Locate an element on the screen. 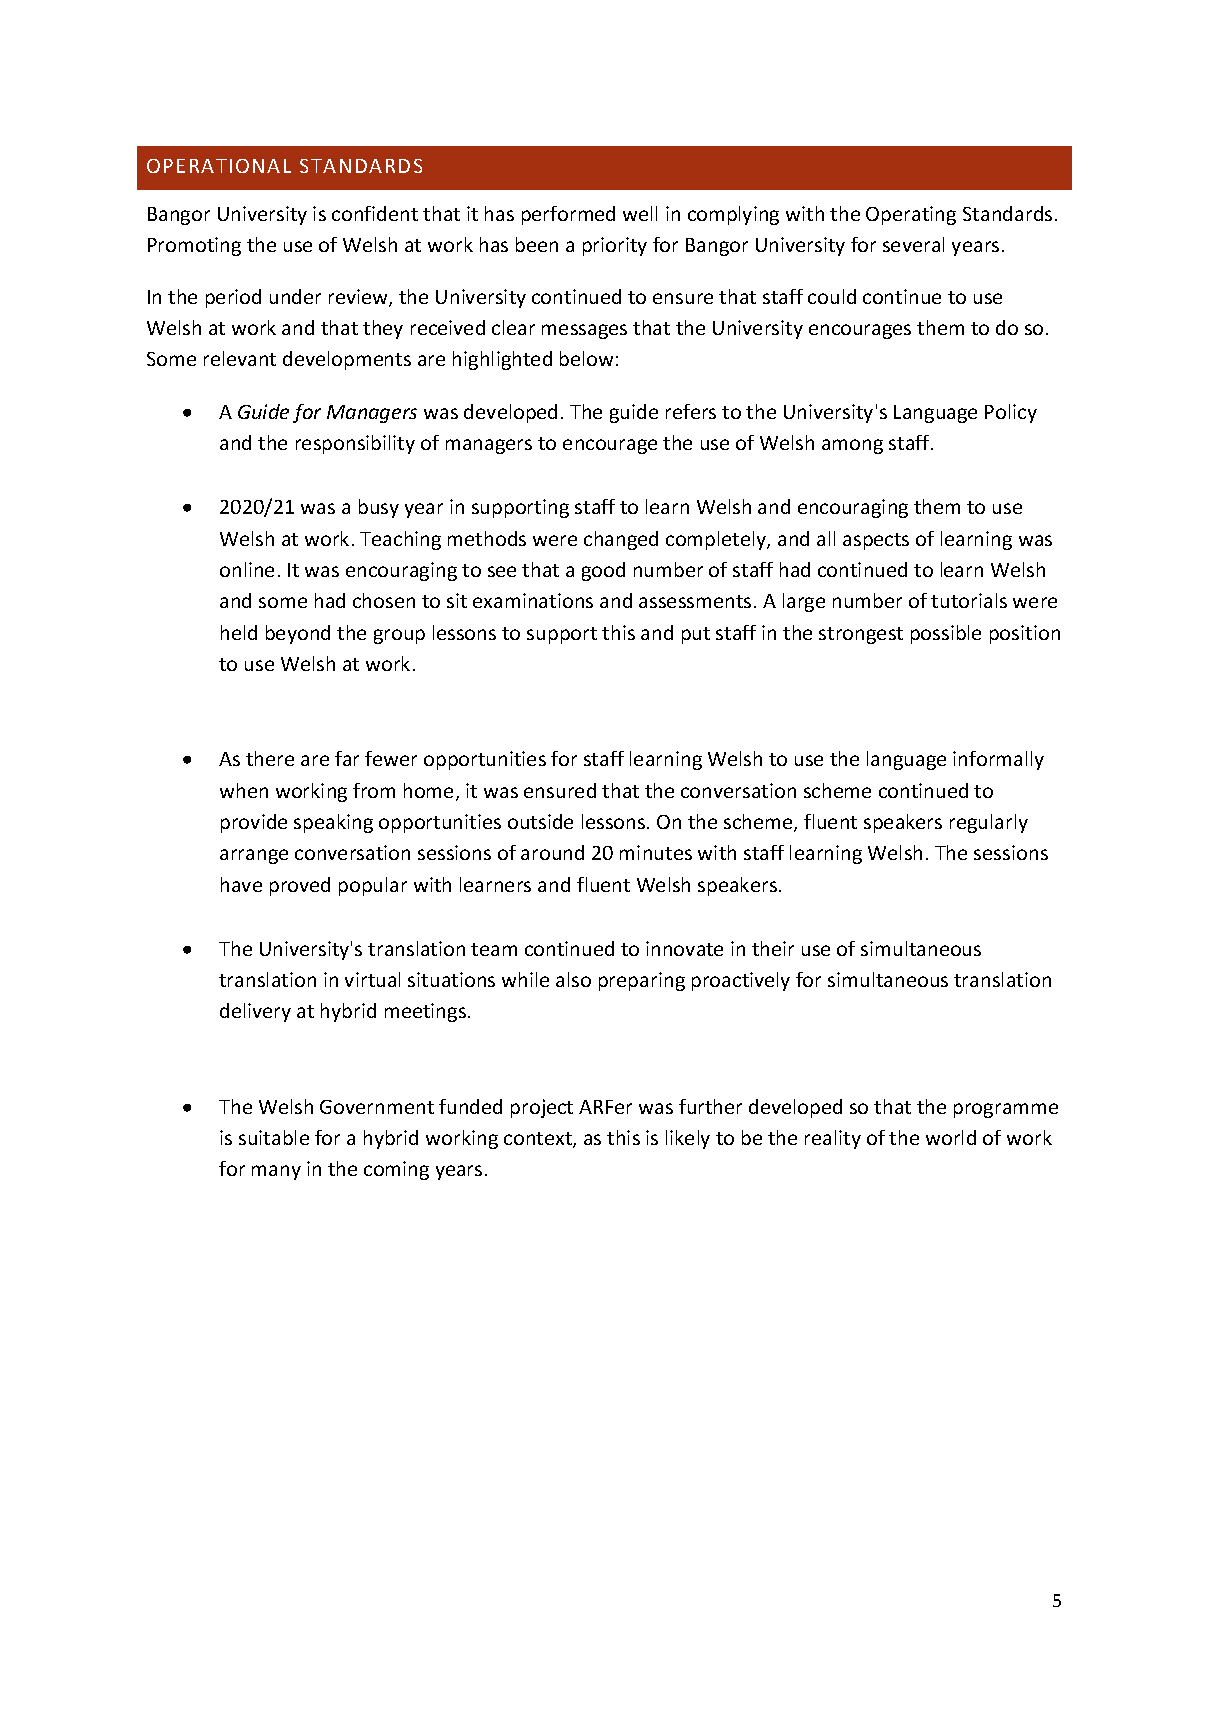  confident is located at coordinates (375, 213).
